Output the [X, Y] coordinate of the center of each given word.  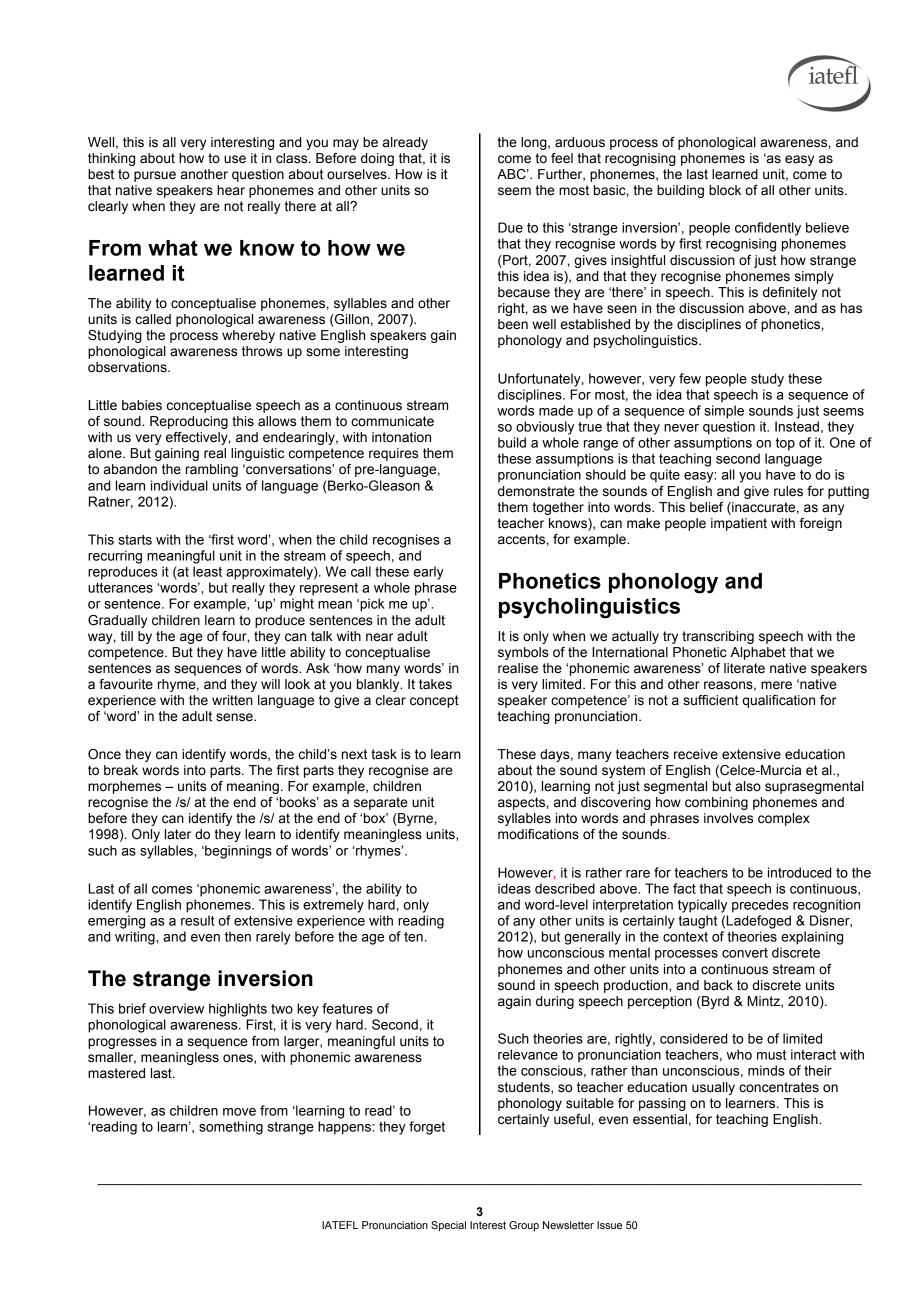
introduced [800, 872]
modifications [538, 834]
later [178, 834]
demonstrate [536, 491]
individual [179, 485]
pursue [155, 176]
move [239, 1112]
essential [660, 1119]
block [725, 190]
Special [448, 1226]
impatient [739, 524]
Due [510, 227]
